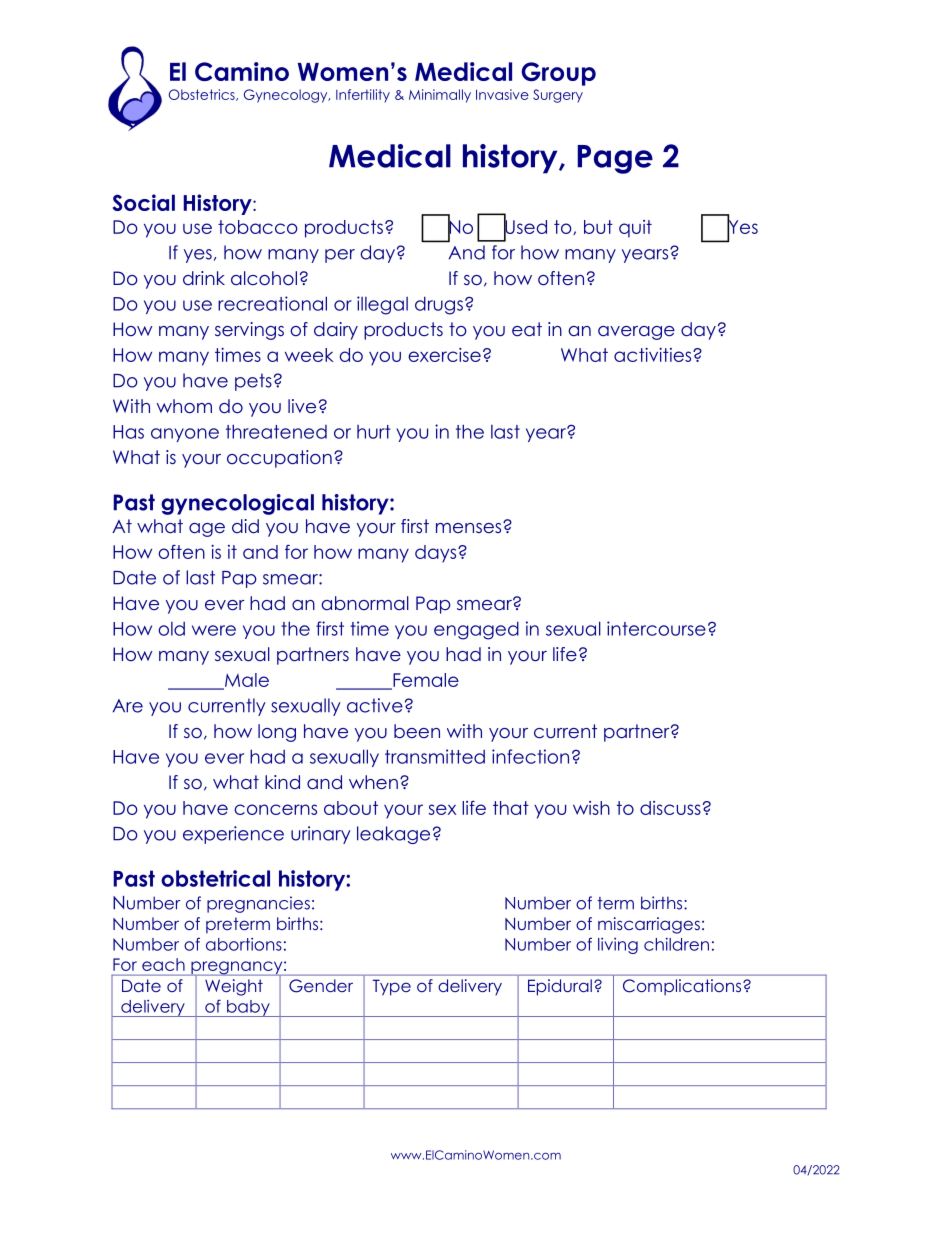 The width and height of the screenshot is (952, 1233). Describe the element at coordinates (392, 987) in the screenshot. I see `Type` at that location.
